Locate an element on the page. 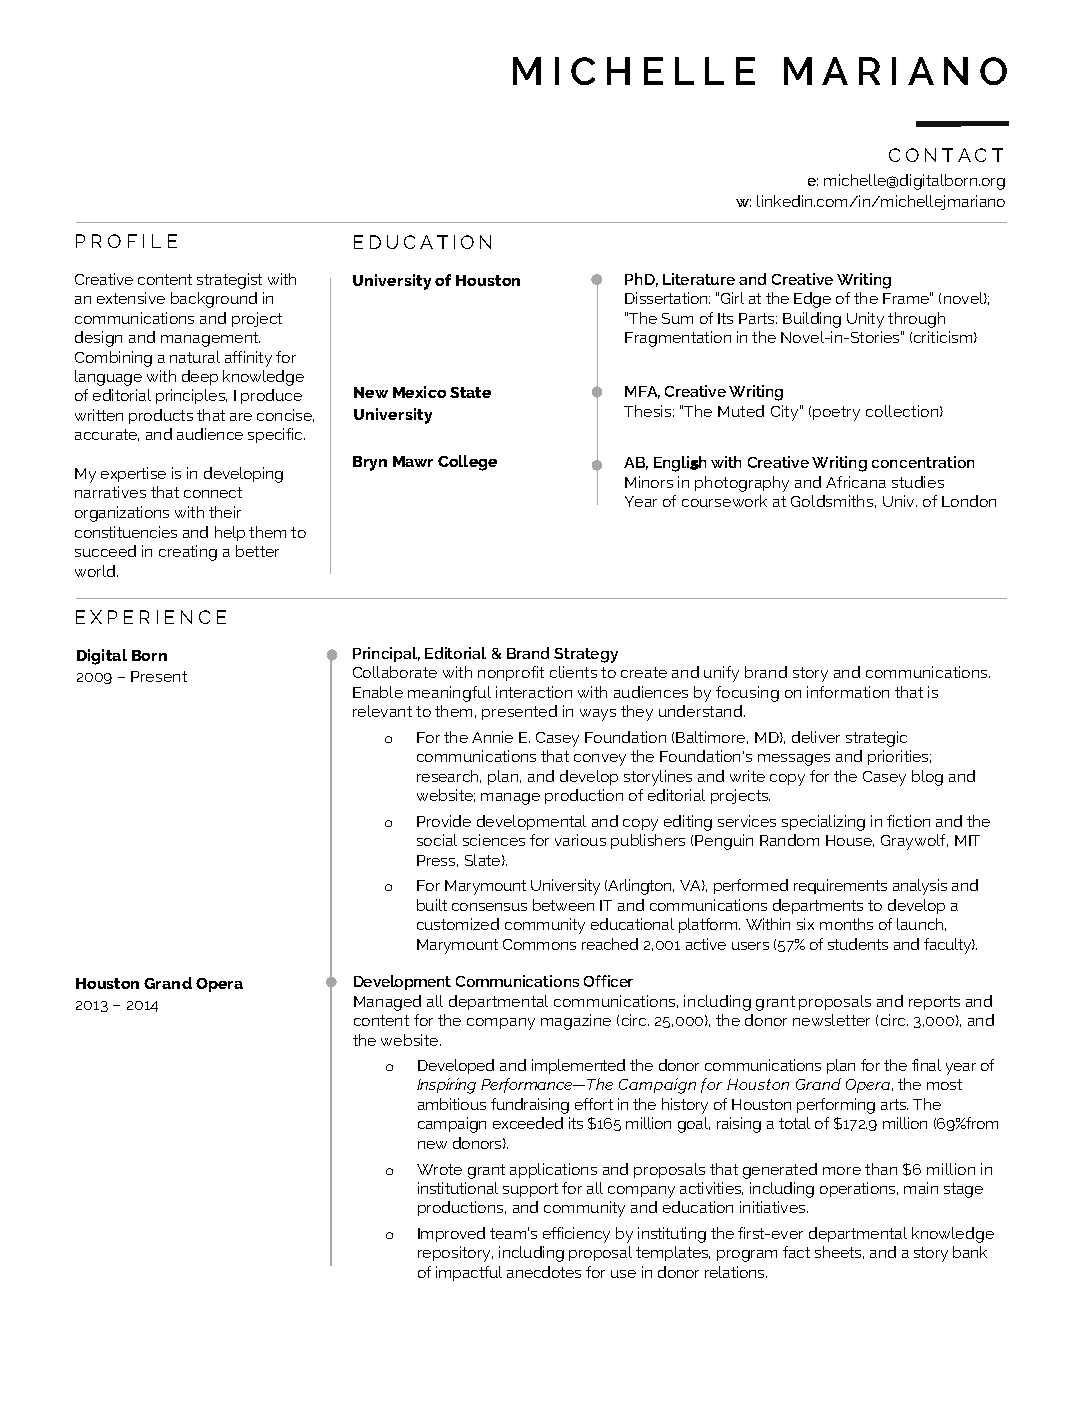 The image size is (1088, 1408). Commons is located at coordinates (539, 944).
